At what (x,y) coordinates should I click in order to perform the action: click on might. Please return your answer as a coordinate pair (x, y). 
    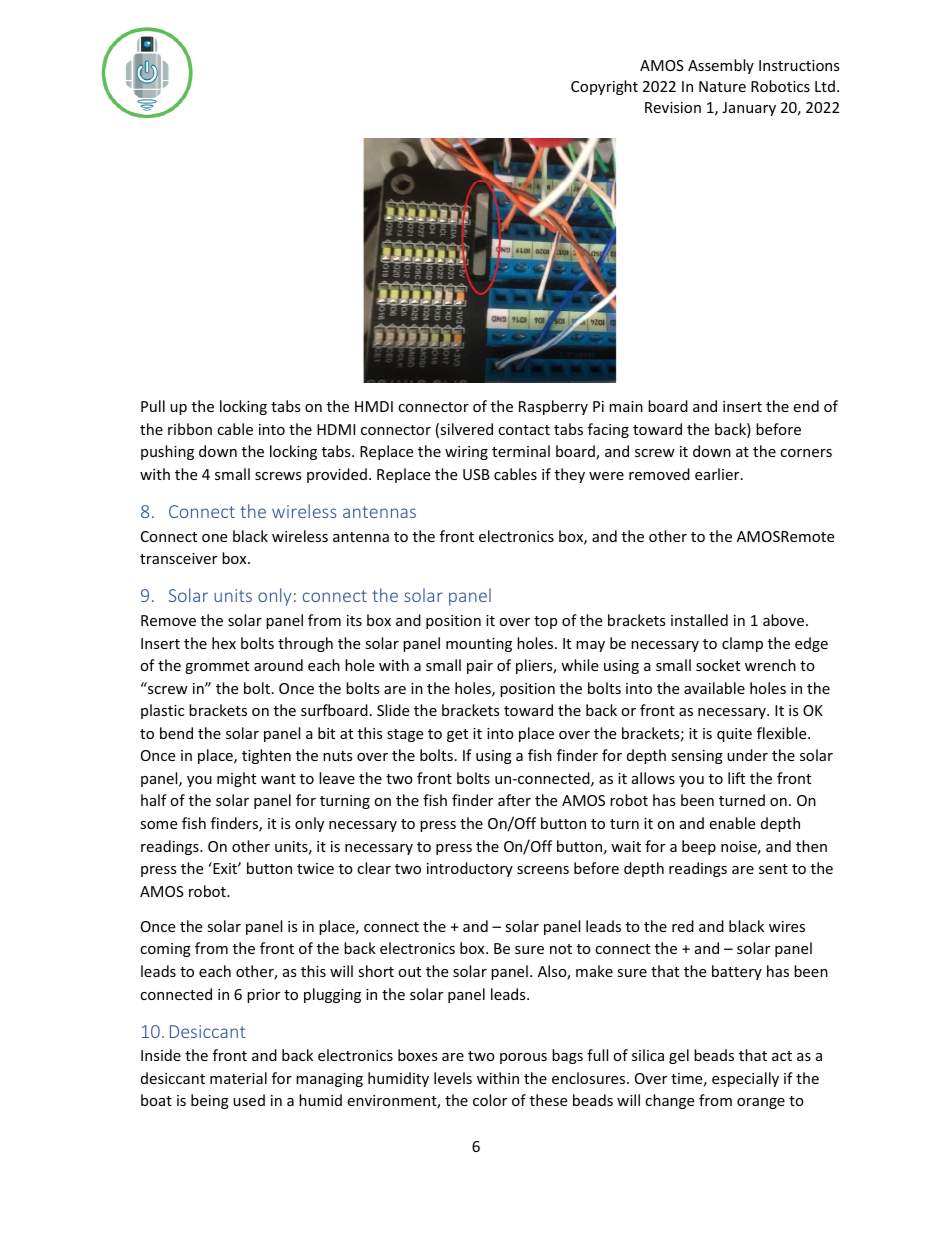
    Looking at the image, I should click on (236, 779).
